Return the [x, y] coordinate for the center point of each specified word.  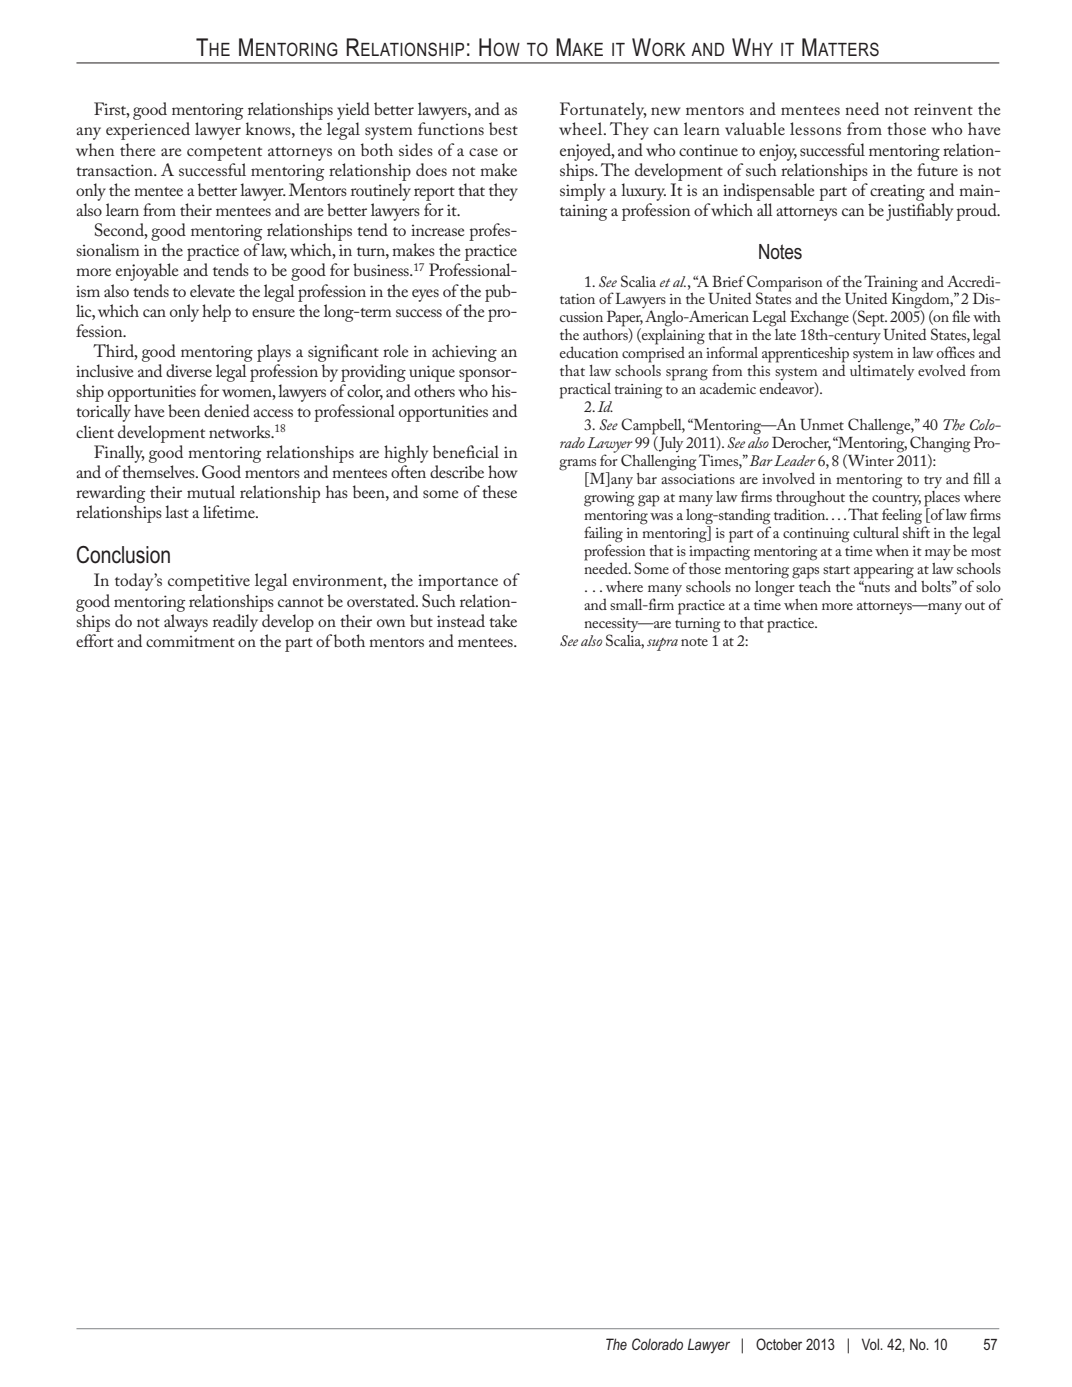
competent [224, 154]
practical [585, 391]
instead [461, 620]
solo [988, 586]
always [186, 623]
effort [95, 640]
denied [227, 410]
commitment [190, 641]
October [779, 1344]
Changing [940, 445]
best [503, 128]
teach [813, 585]
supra [662, 644]
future [937, 169]
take [503, 620]
